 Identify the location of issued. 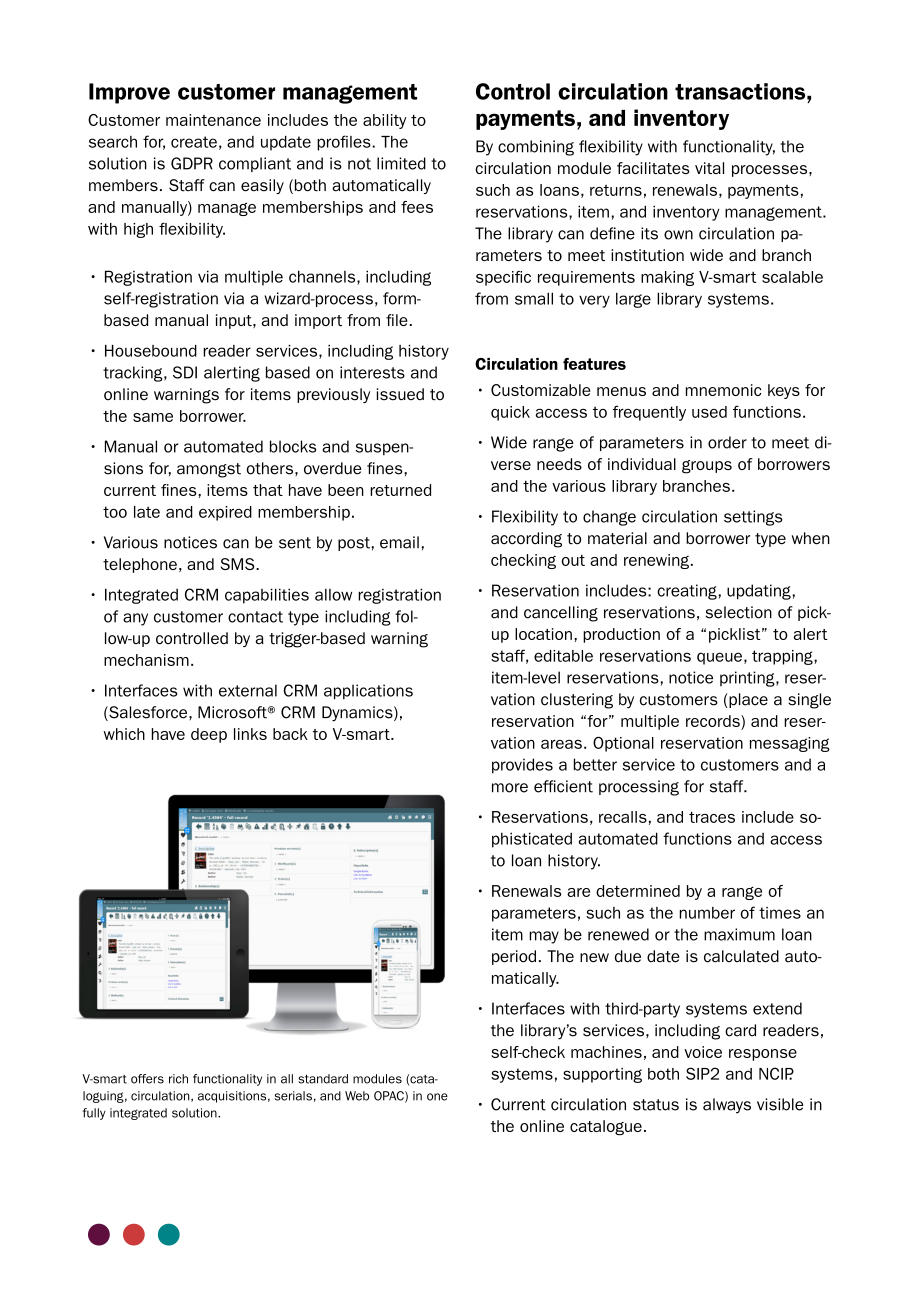
(400, 394).
